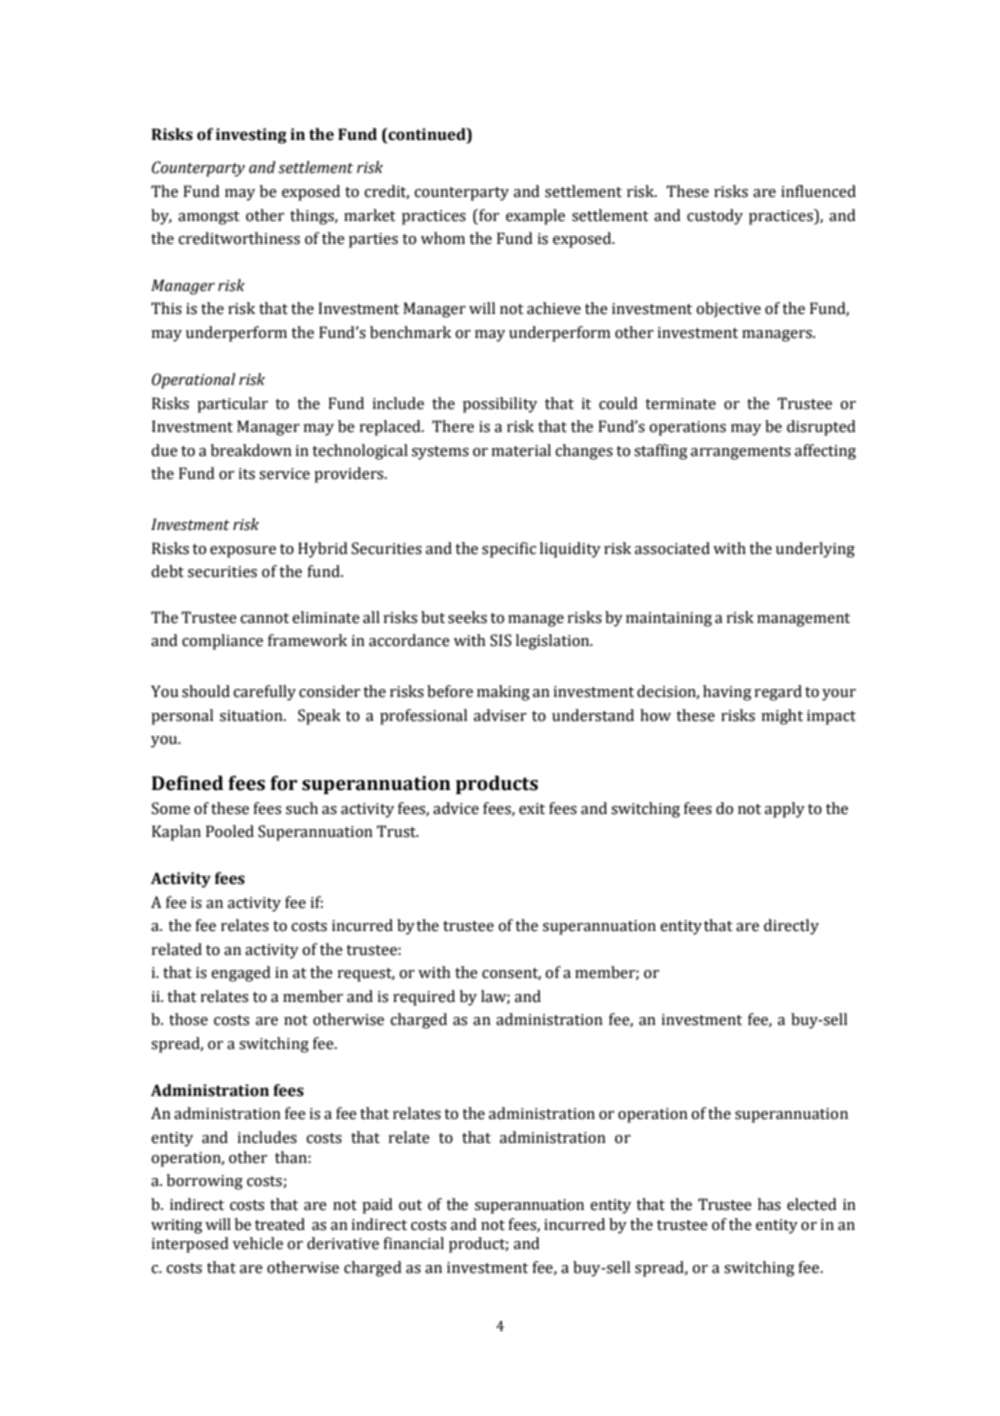 Image resolution: width=1000 pixels, height=1416 pixels. What do you see at coordinates (280, 1224) in the document?
I see `treated` at bounding box center [280, 1224].
